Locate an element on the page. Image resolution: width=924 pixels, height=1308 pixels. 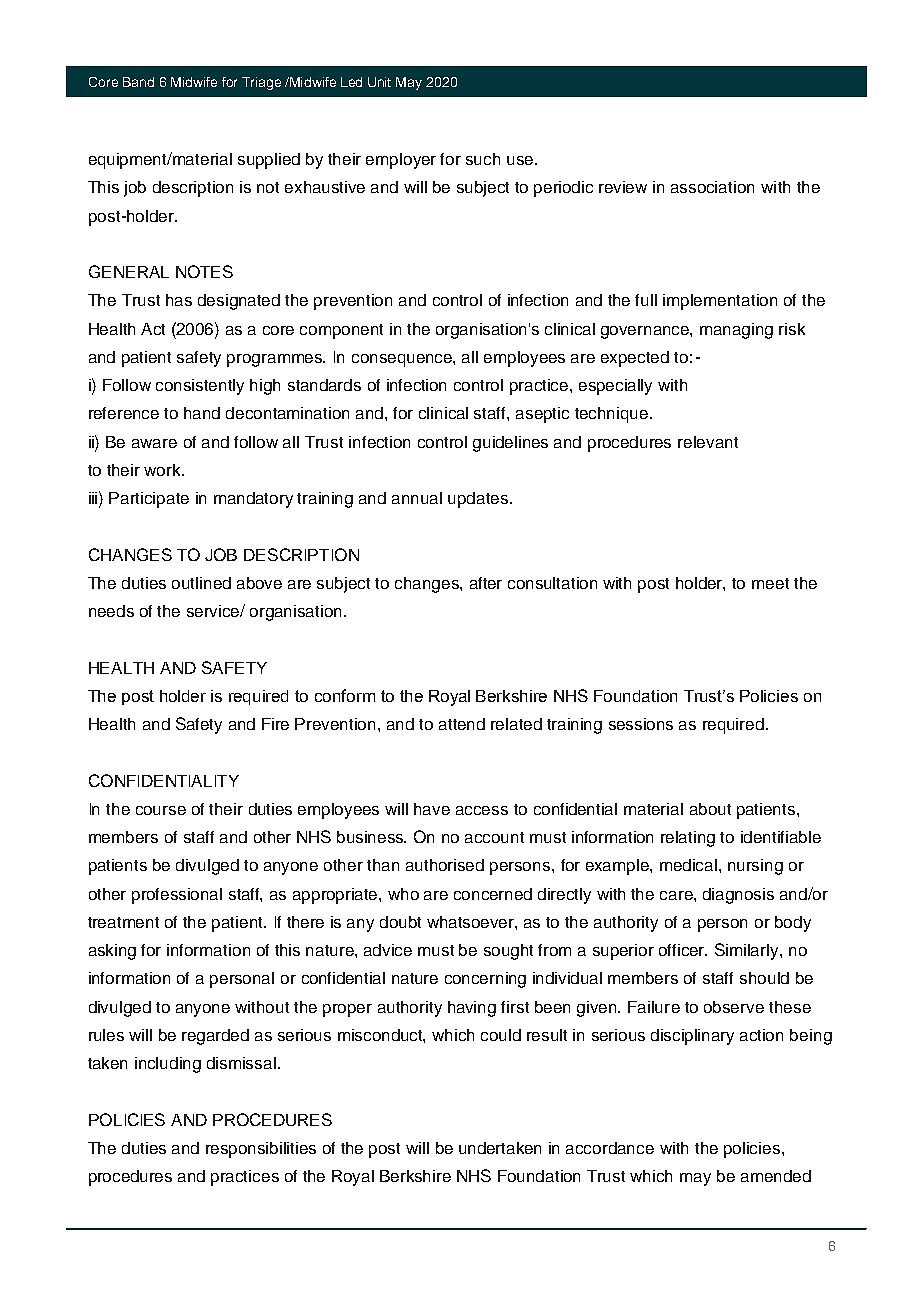
meet is located at coordinates (770, 583).
